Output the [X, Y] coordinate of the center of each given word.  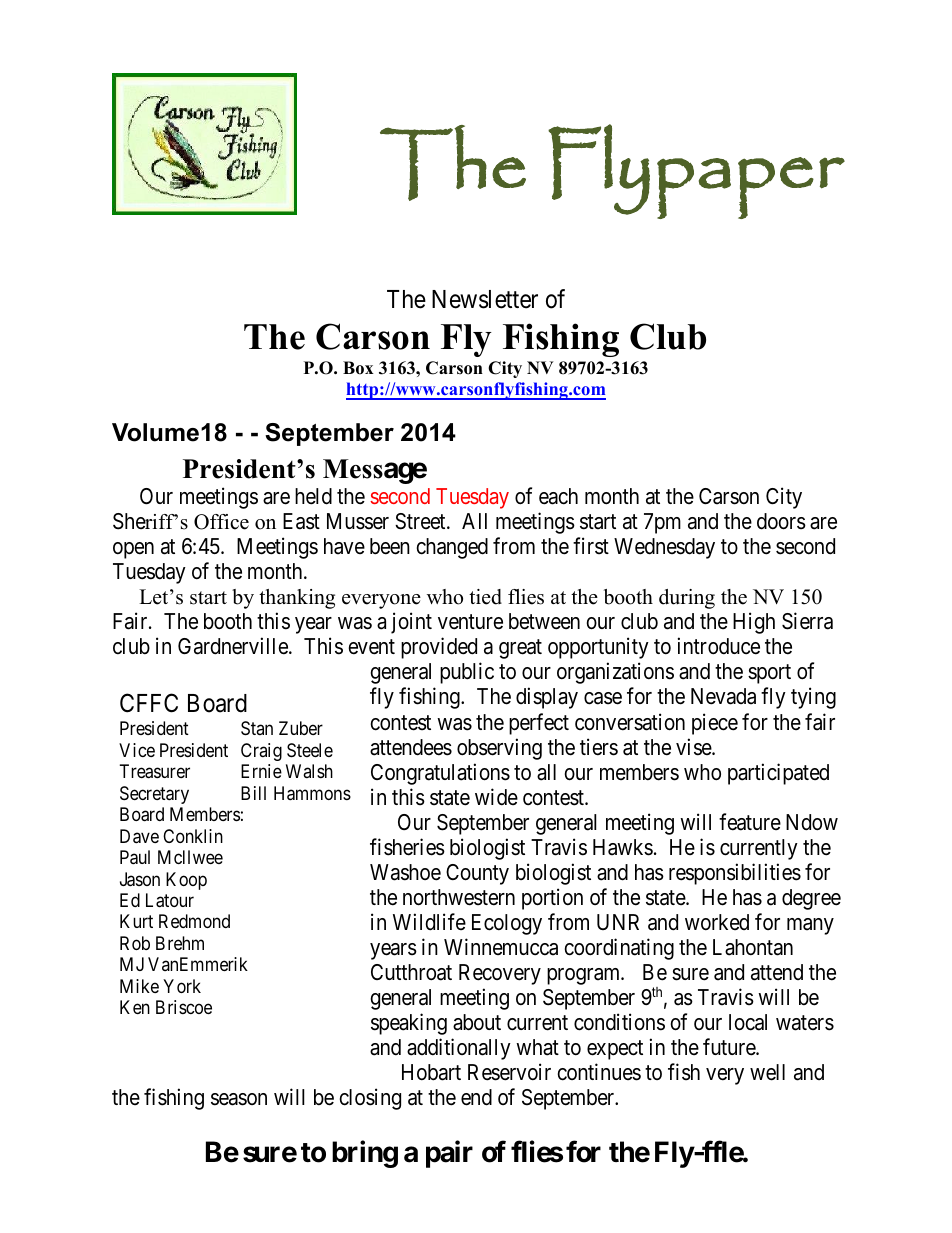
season [239, 1099]
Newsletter [485, 299]
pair [449, 1154]
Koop [186, 881]
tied [485, 597]
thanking [297, 599]
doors [781, 521]
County [477, 874]
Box [358, 368]
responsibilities [735, 874]
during [687, 599]
